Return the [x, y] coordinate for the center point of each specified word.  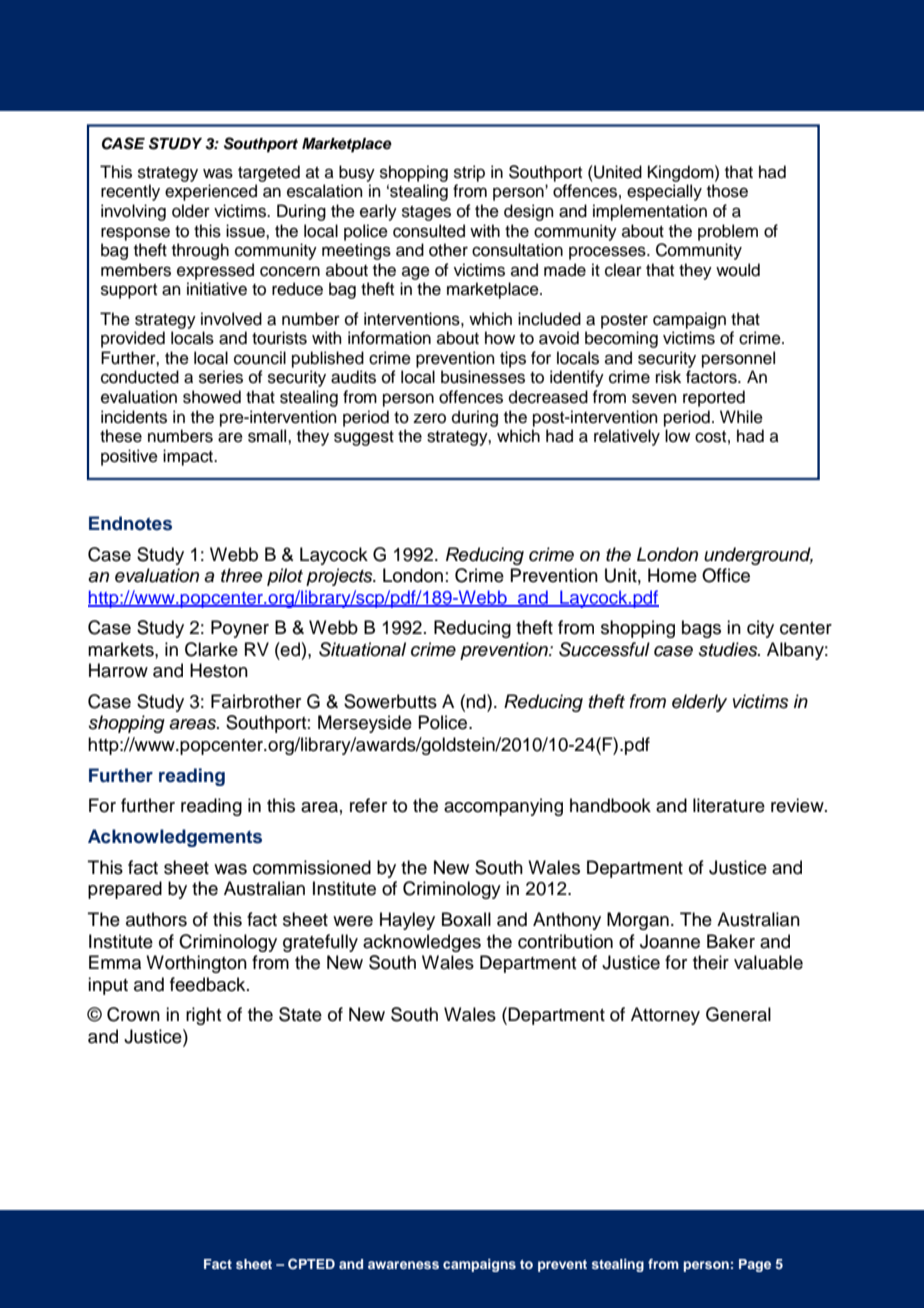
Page [755, 1265]
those [727, 191]
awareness [403, 1265]
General [738, 1014]
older [191, 211]
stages [426, 213]
